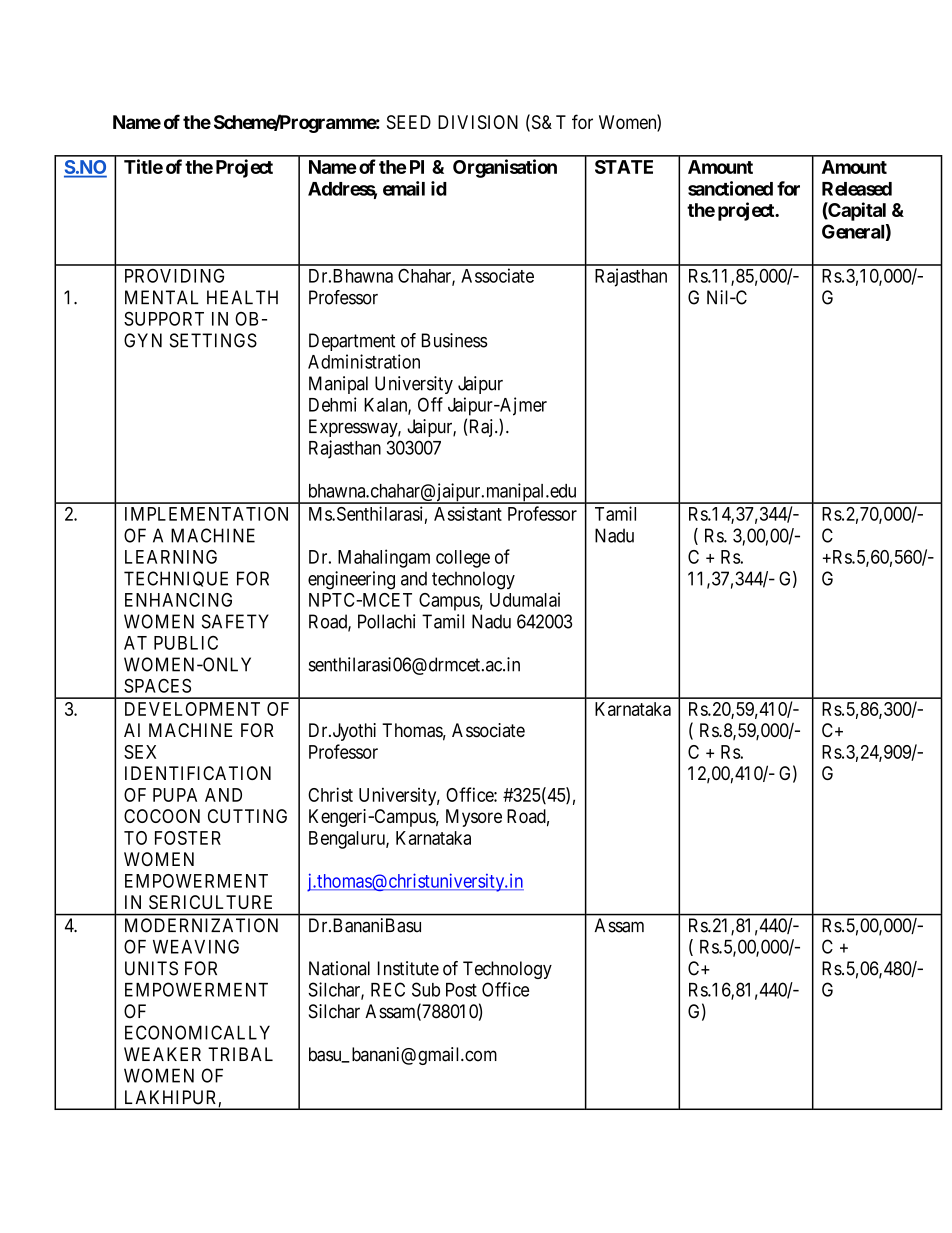 Image resolution: width=952 pixels, height=1233 pixels. I want to click on college, so click(463, 559).
